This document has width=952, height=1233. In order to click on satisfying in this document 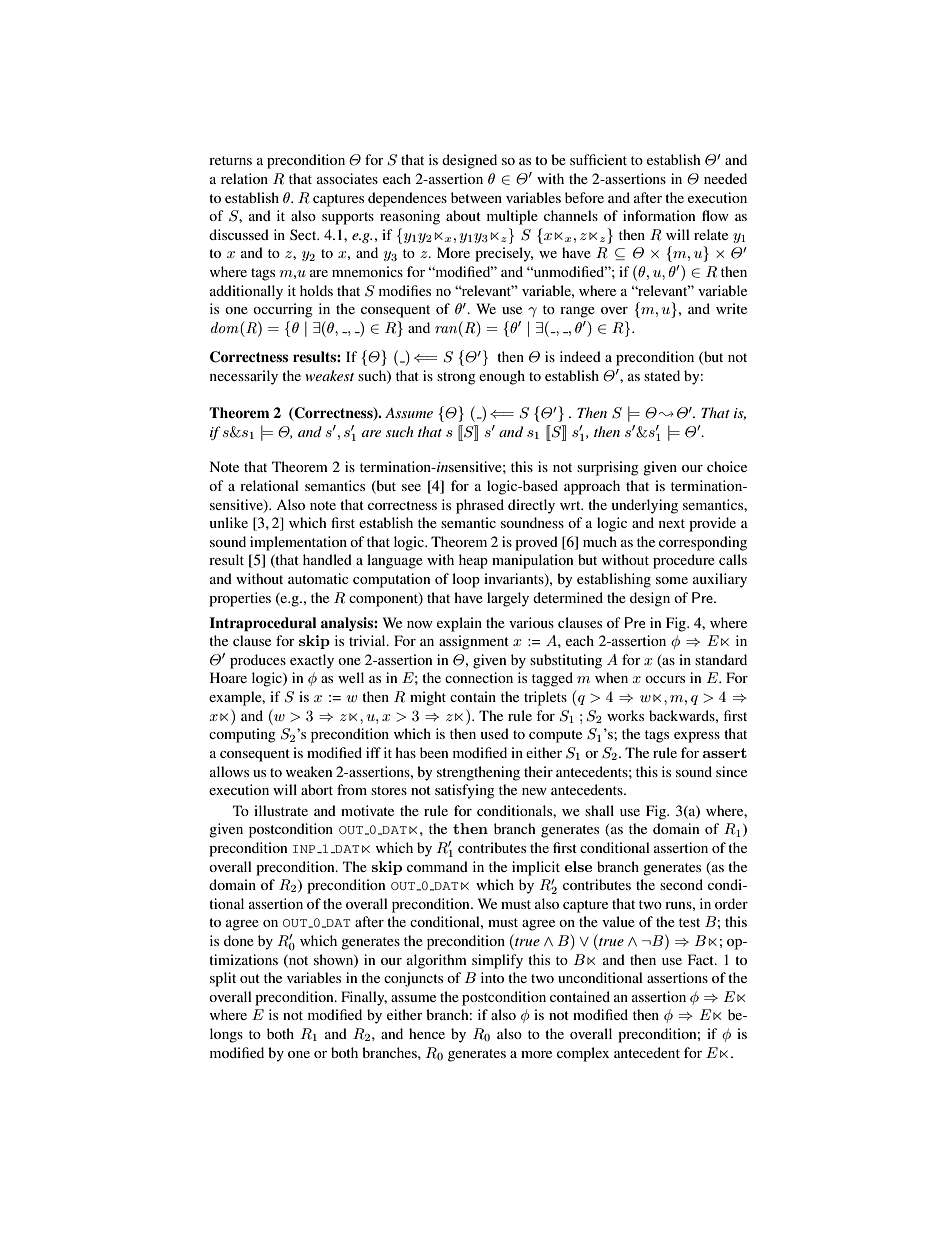, I will do `click(465, 791)`.
